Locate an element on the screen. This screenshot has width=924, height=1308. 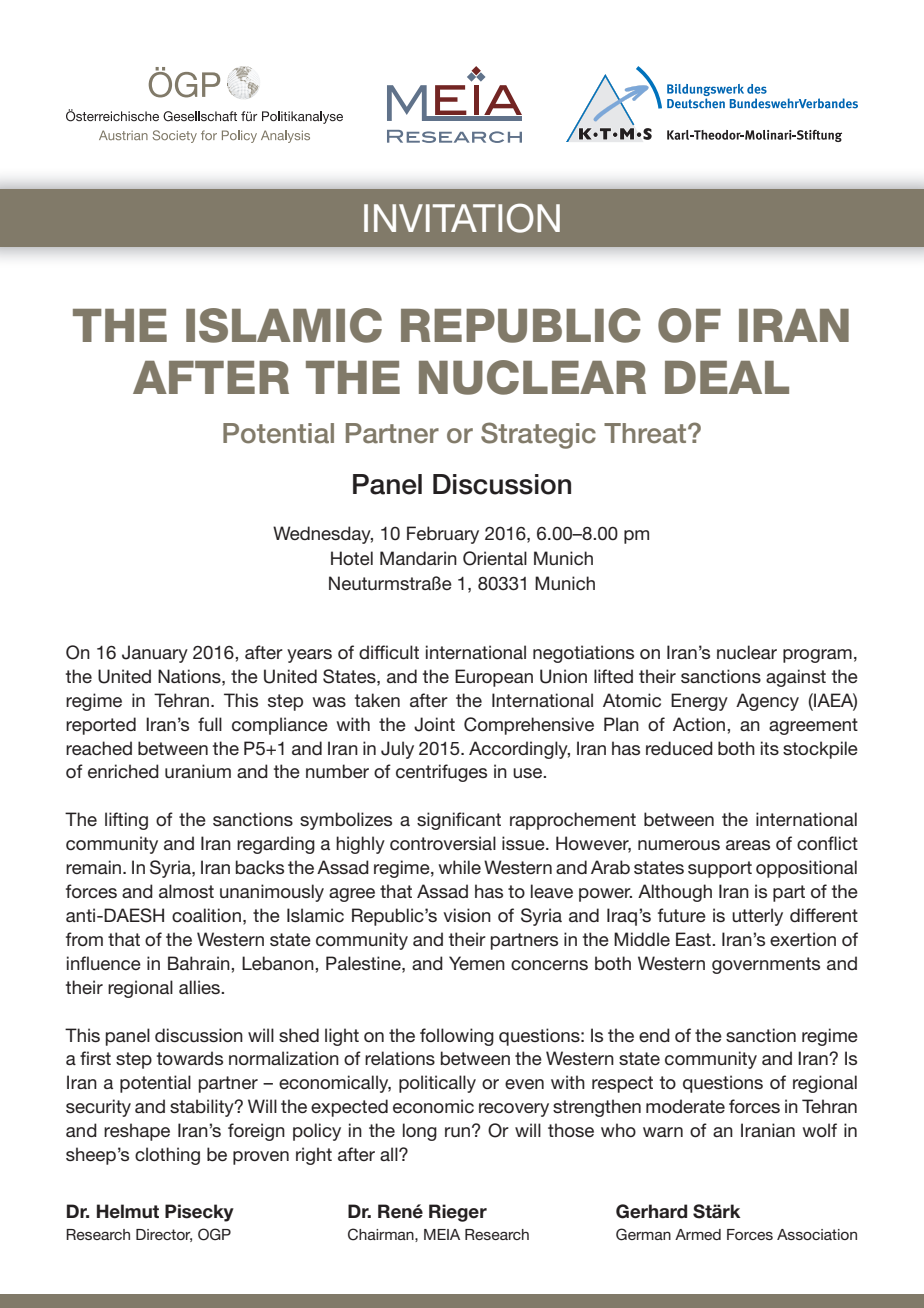
Armed is located at coordinates (698, 1234).
